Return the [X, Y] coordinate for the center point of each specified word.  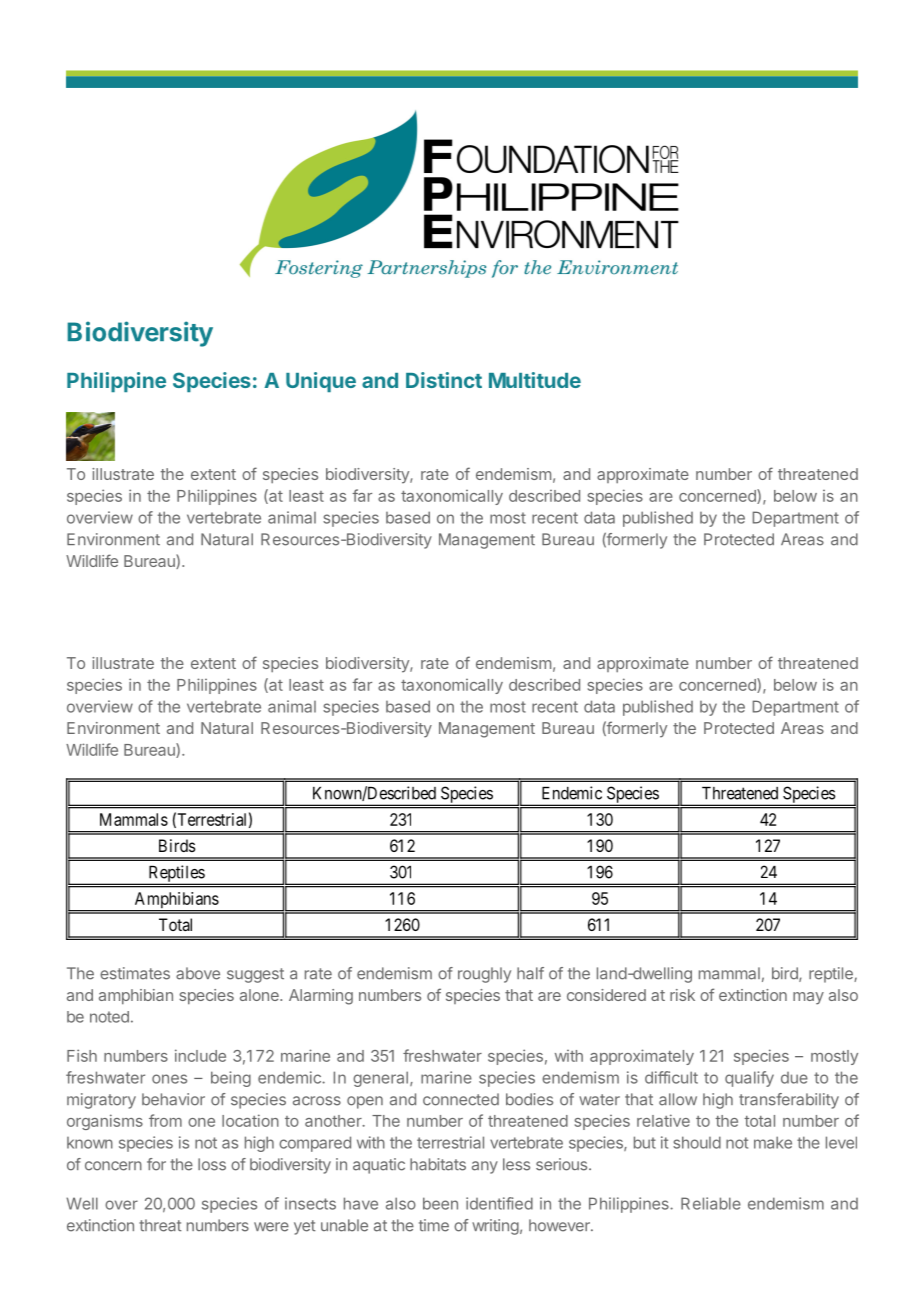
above [198, 973]
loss [212, 1164]
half [530, 973]
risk [682, 995]
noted [109, 1017]
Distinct [444, 380]
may [808, 998]
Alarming [321, 997]
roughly [484, 975]
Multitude [535, 380]
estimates [135, 973]
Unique [321, 382]
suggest [255, 975]
